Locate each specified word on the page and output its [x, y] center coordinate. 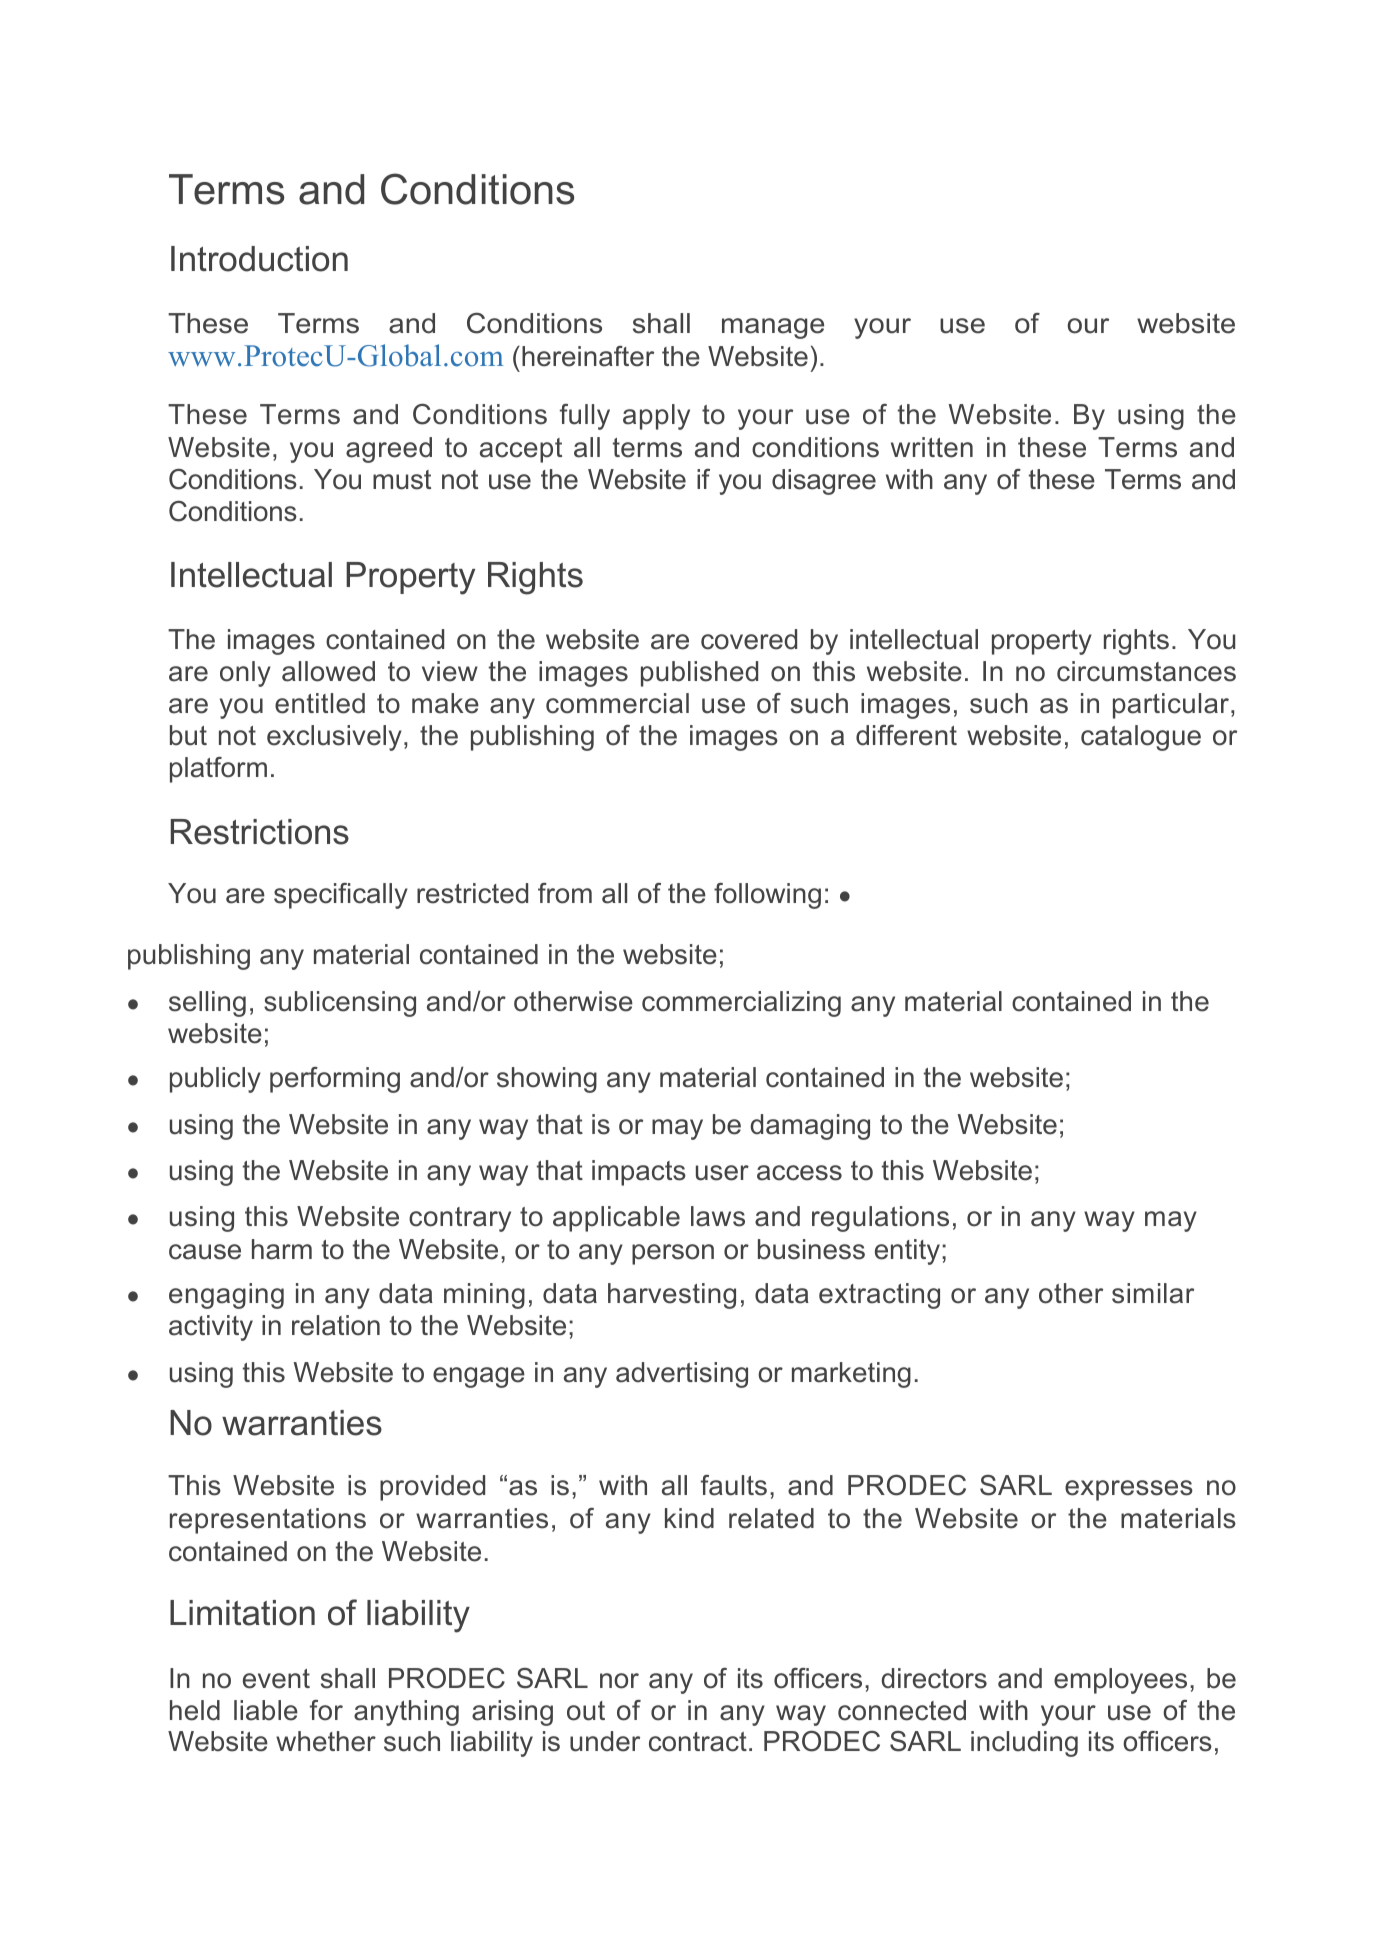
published [699, 674]
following [767, 896]
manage [773, 328]
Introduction [259, 259]
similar [1153, 1293]
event [276, 1679]
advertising [682, 1375]
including [1024, 1744]
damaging [810, 1127]
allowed [328, 671]
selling [207, 1004]
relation [336, 1325]
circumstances [1146, 671]
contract [698, 1742]
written [932, 447]
